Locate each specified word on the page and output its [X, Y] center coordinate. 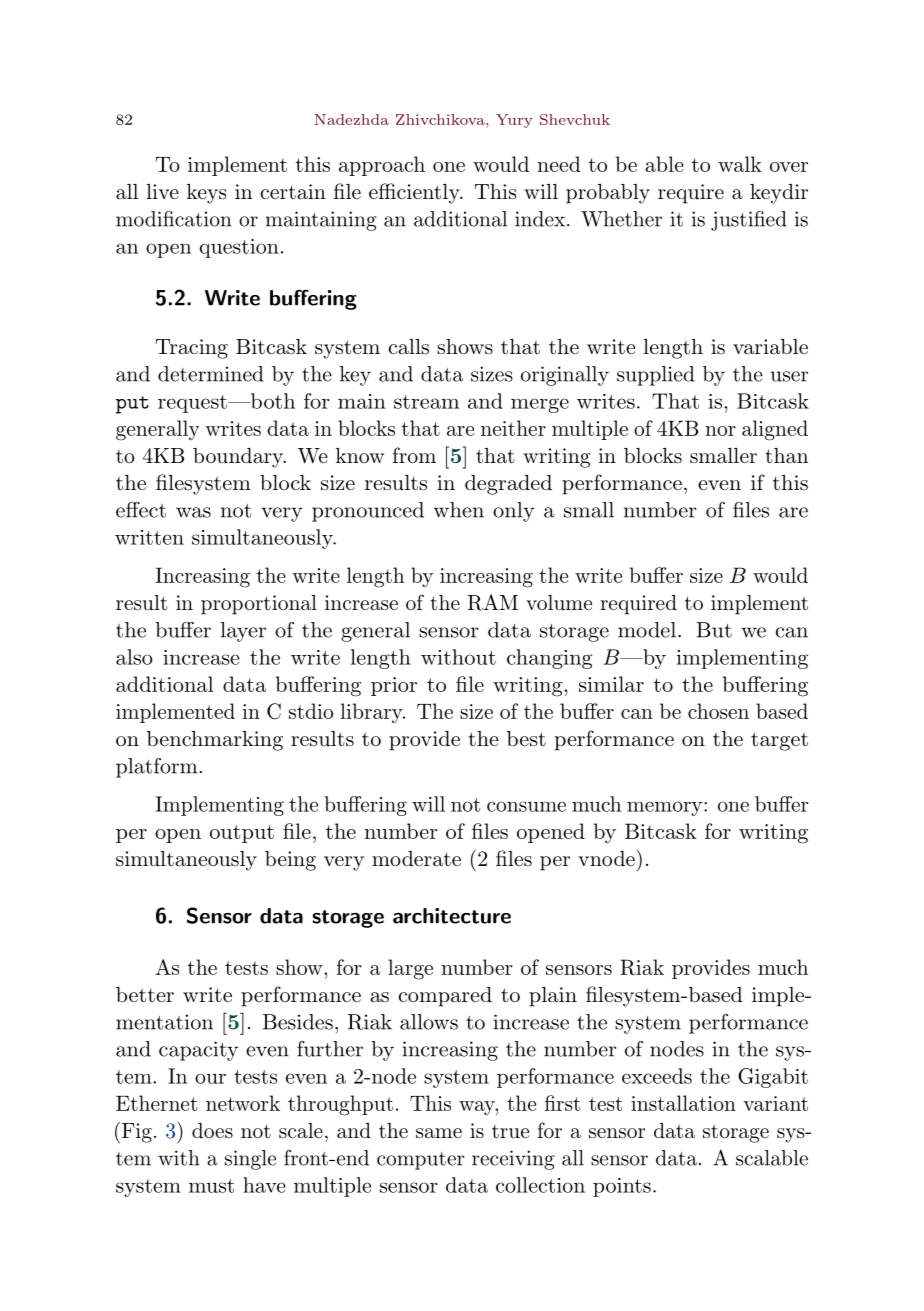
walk [740, 164]
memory [664, 808]
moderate [416, 859]
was [193, 512]
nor [720, 431]
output [242, 834]
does [212, 1131]
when [459, 510]
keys [206, 194]
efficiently [415, 193]
